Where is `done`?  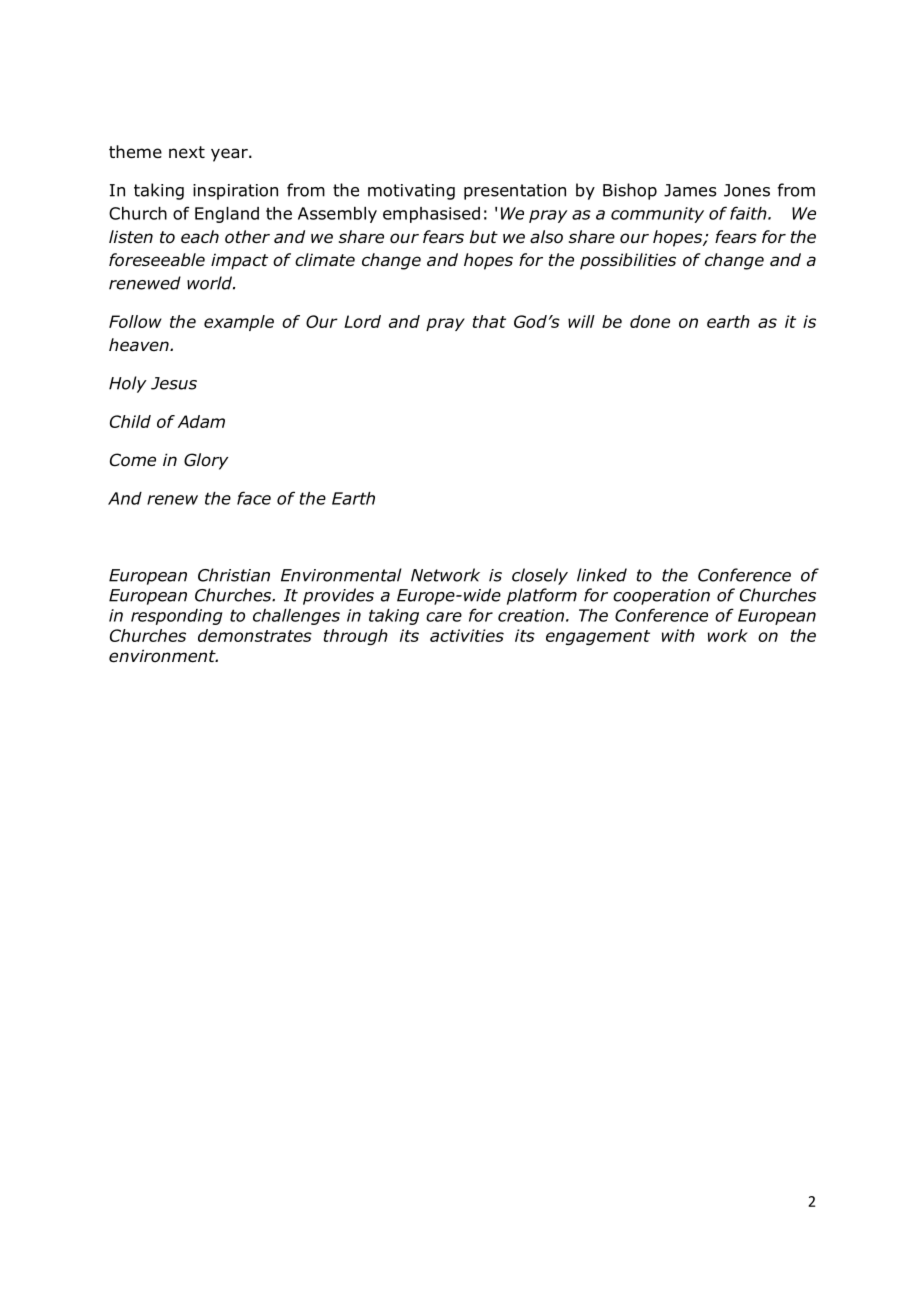 done is located at coordinates (650, 321).
